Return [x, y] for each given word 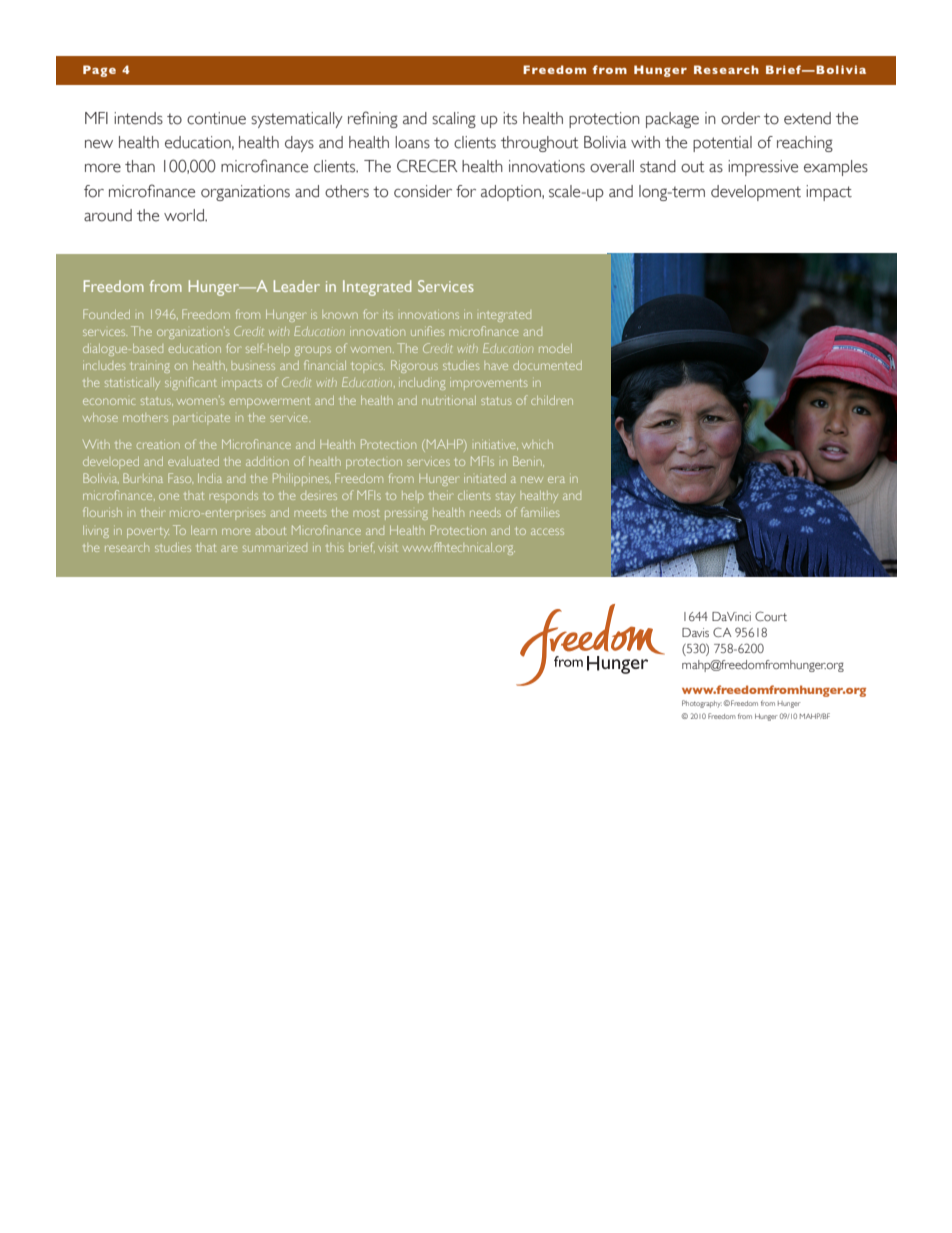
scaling [454, 120]
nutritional [449, 400]
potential [722, 144]
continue [216, 118]
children [552, 400]
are [229, 548]
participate [201, 419]
